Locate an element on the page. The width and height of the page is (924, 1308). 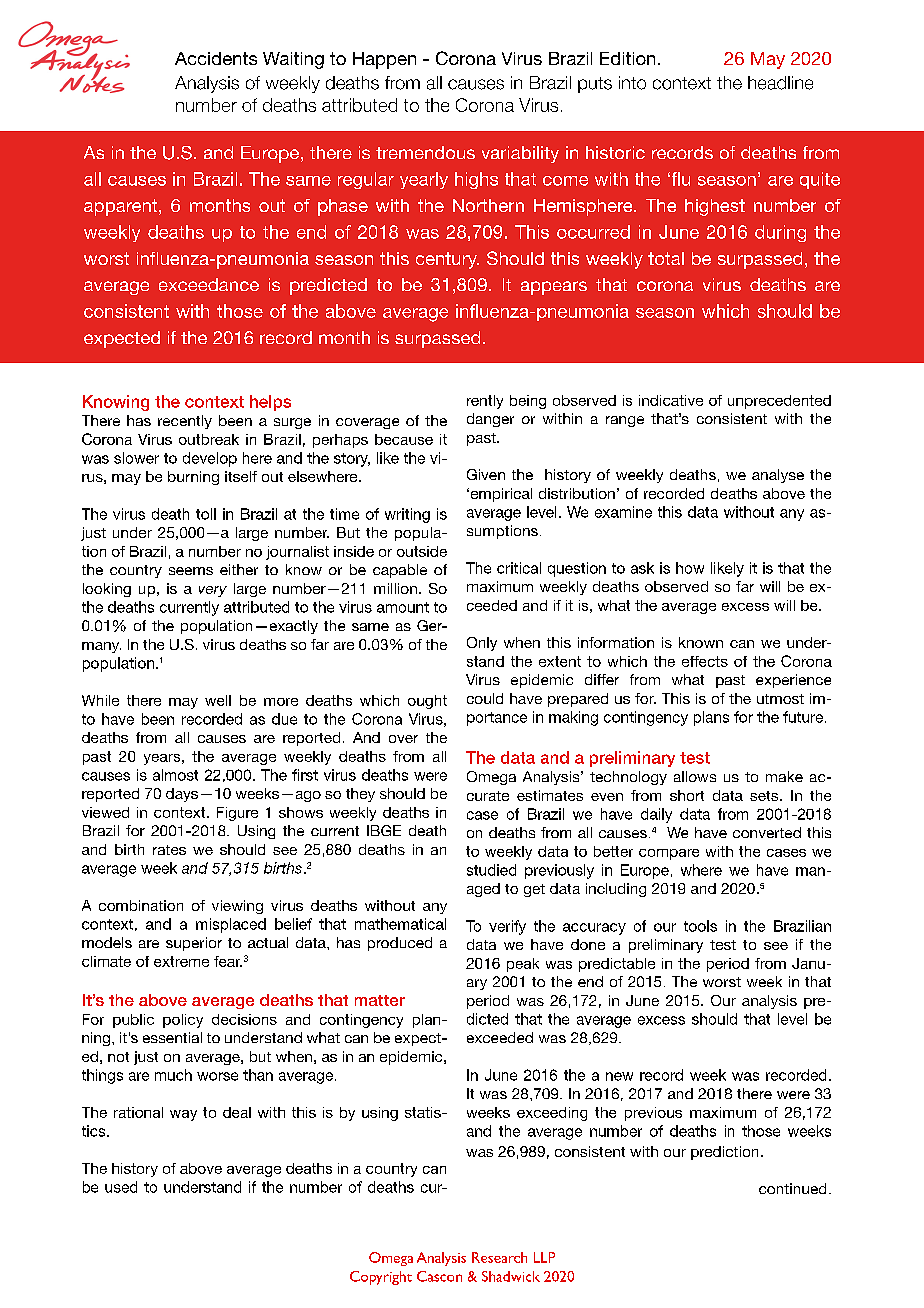
headline is located at coordinates (780, 83).
